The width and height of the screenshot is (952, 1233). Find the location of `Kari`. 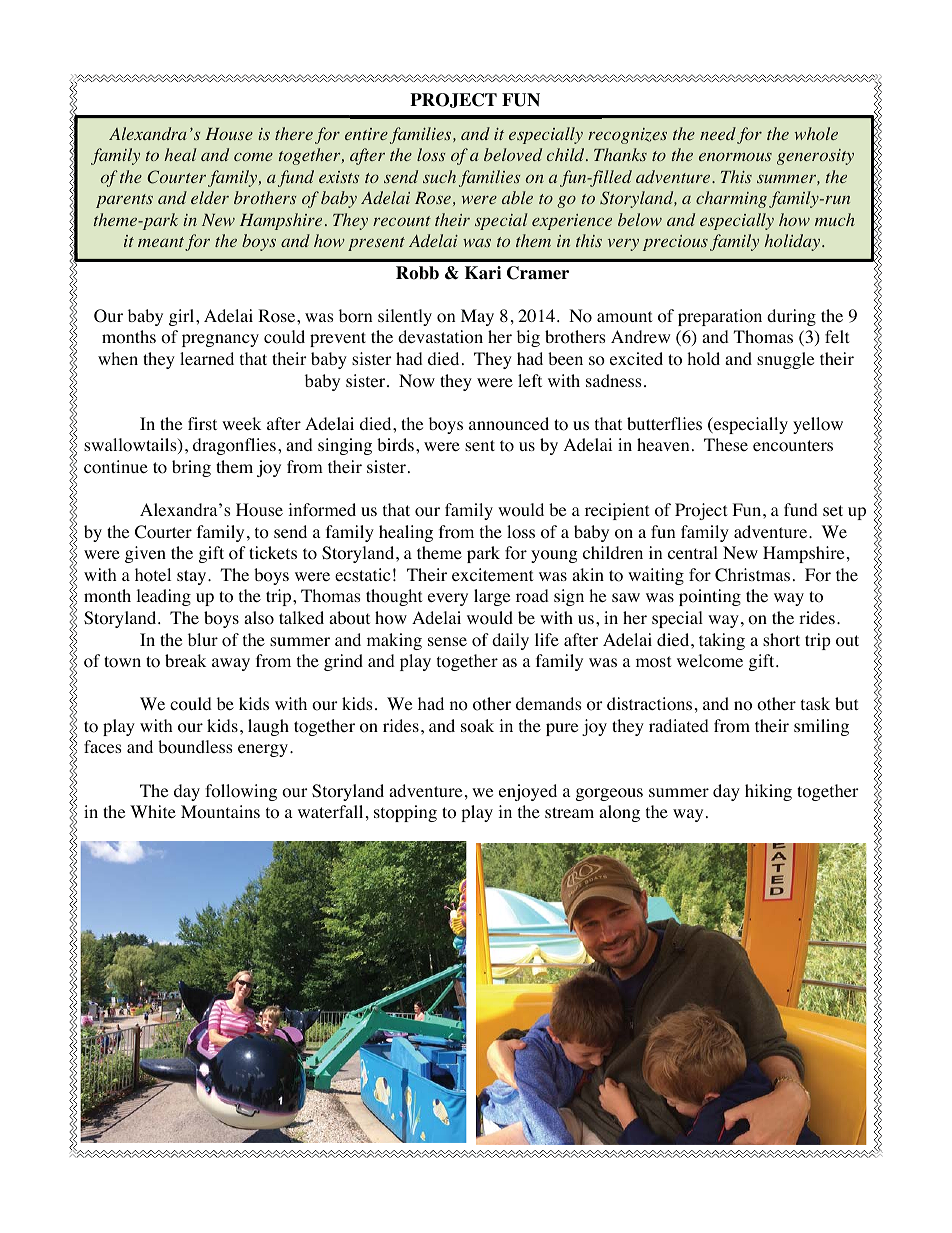

Kari is located at coordinates (483, 273).
